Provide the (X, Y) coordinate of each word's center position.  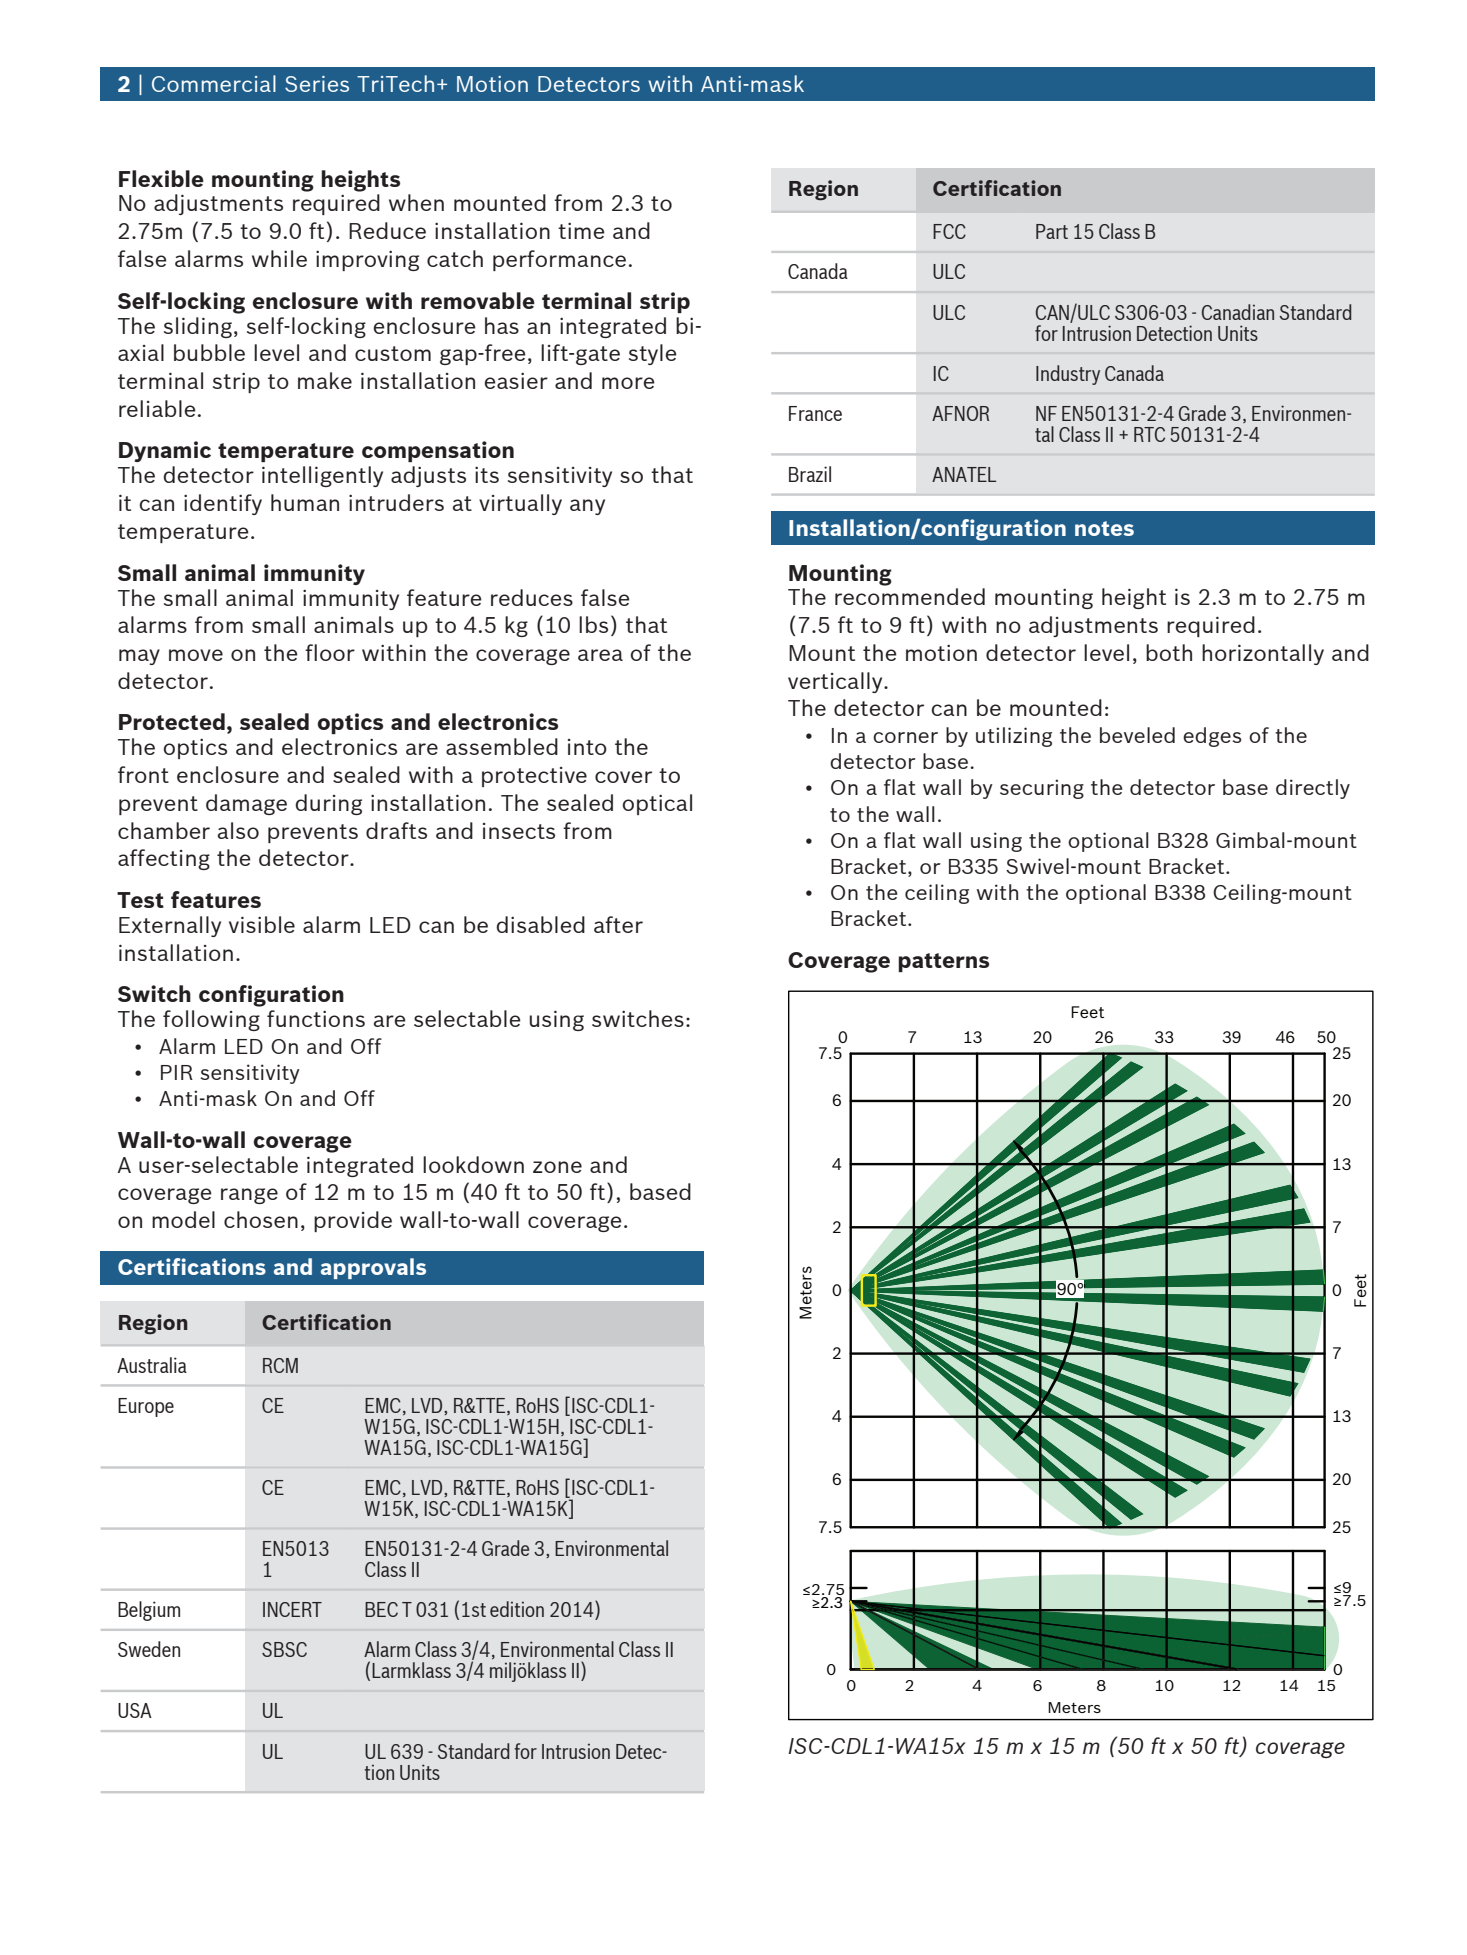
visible (262, 924)
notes (1104, 528)
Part (1052, 231)
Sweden (149, 1649)
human (305, 502)
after (618, 924)
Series (317, 84)
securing (1042, 789)
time (581, 231)
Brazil (810, 474)
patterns (943, 962)
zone (557, 1167)
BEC (381, 1609)
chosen (261, 1219)
